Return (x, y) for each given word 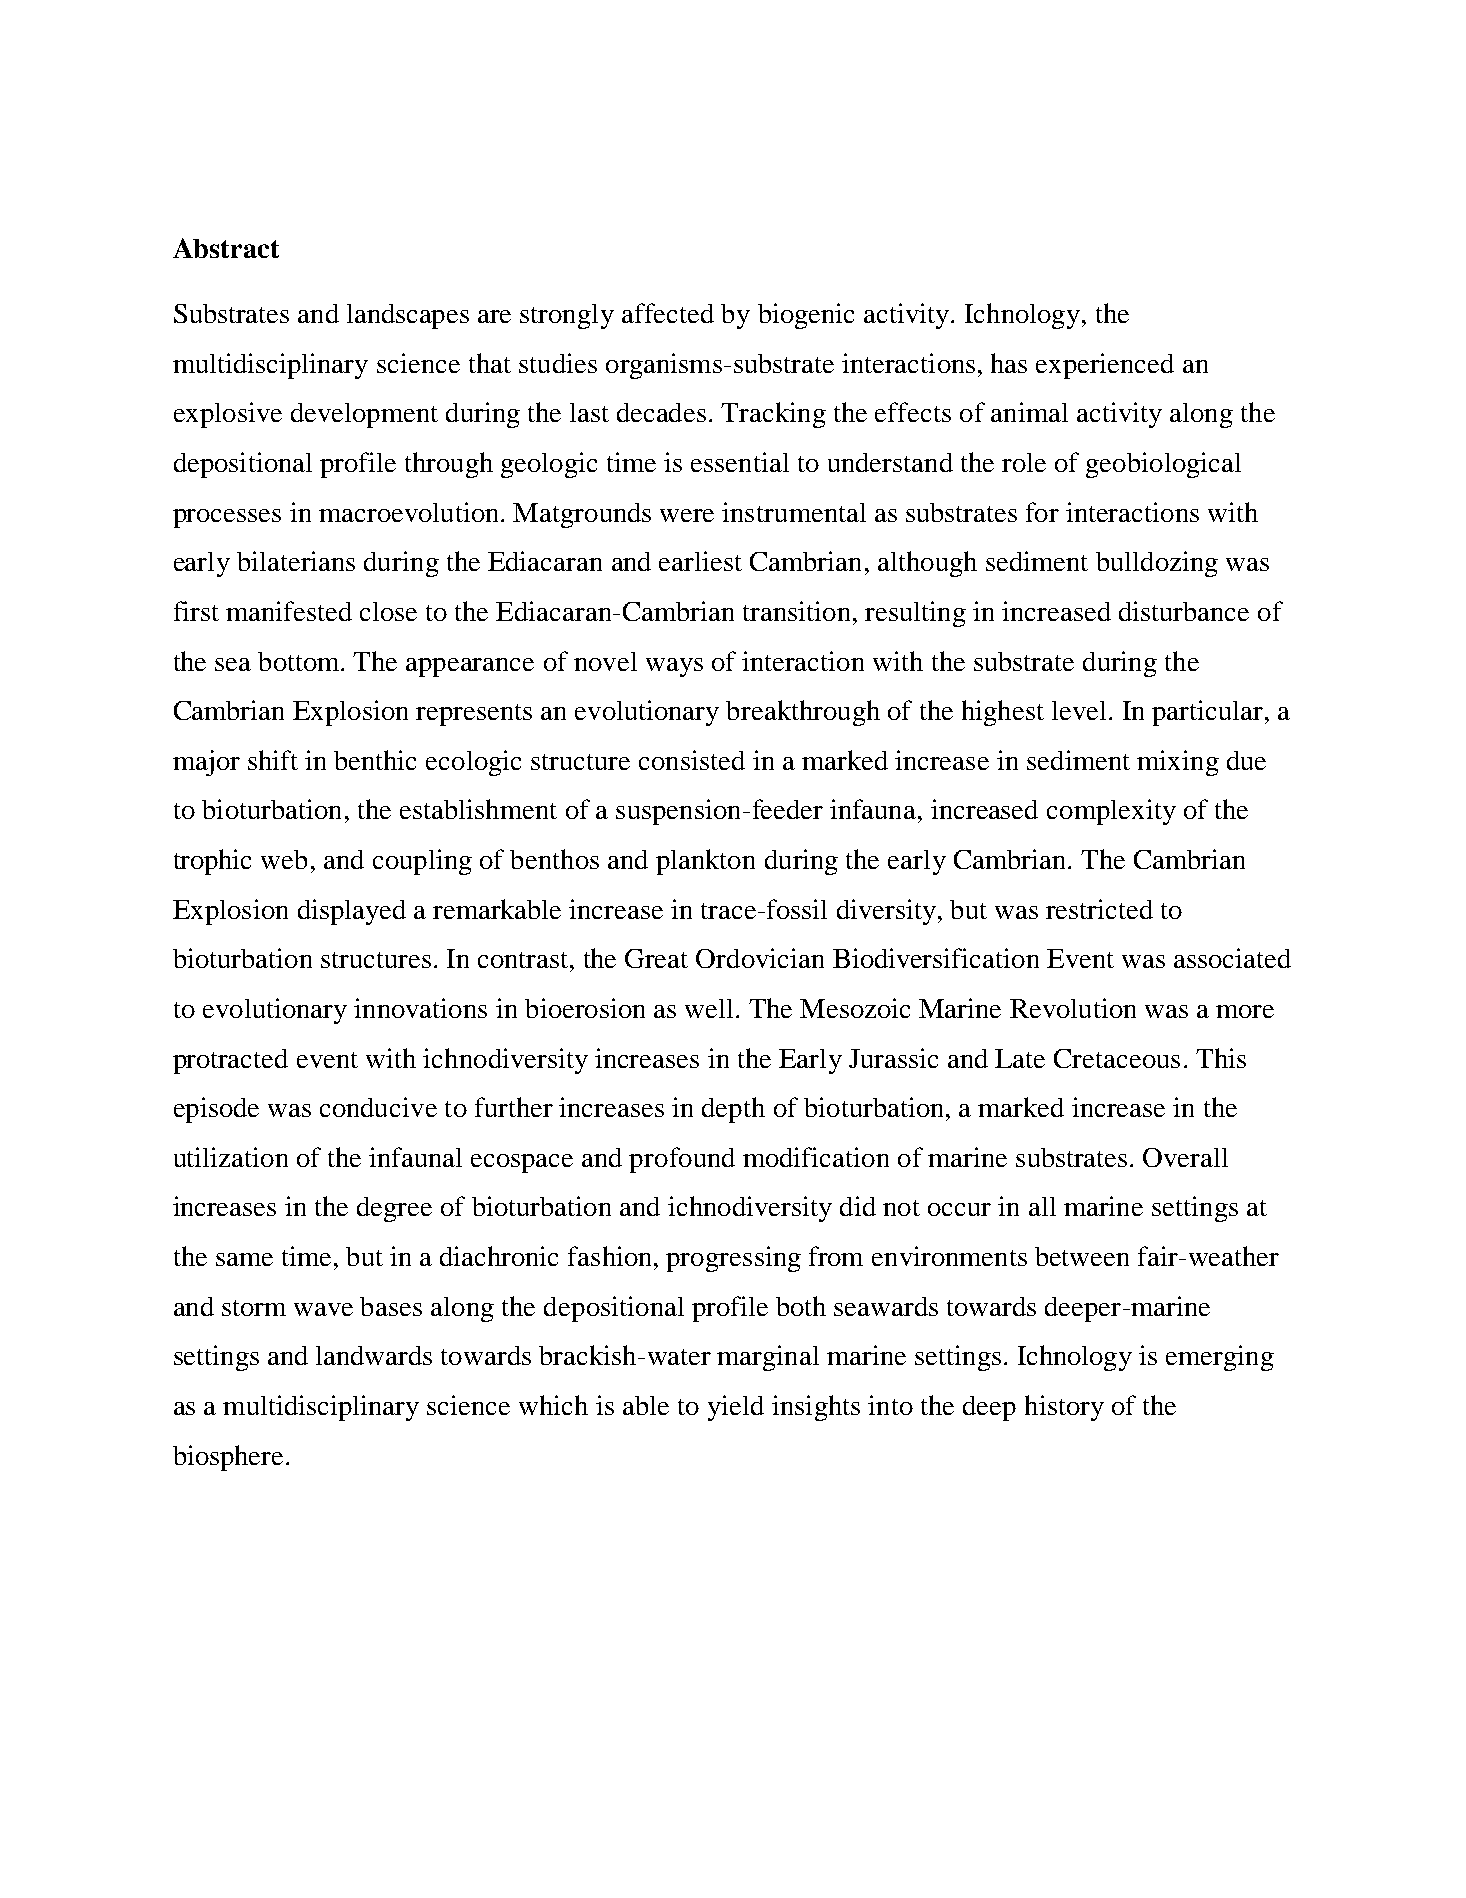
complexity (1111, 812)
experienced (1105, 366)
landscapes (408, 316)
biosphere (228, 1458)
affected (668, 313)
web (284, 859)
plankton (705, 862)
